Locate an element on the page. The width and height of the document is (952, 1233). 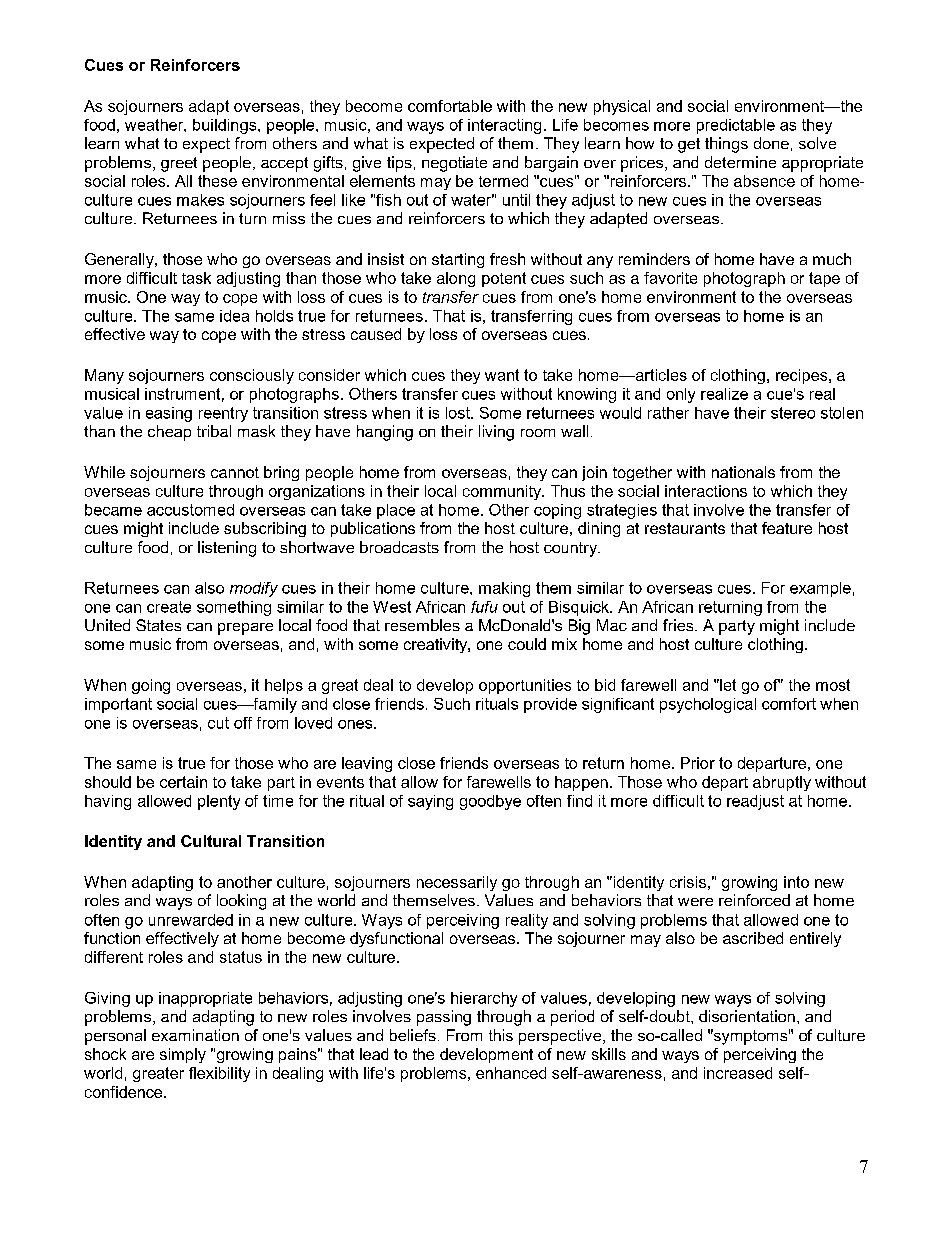
buildings is located at coordinates (226, 126).
